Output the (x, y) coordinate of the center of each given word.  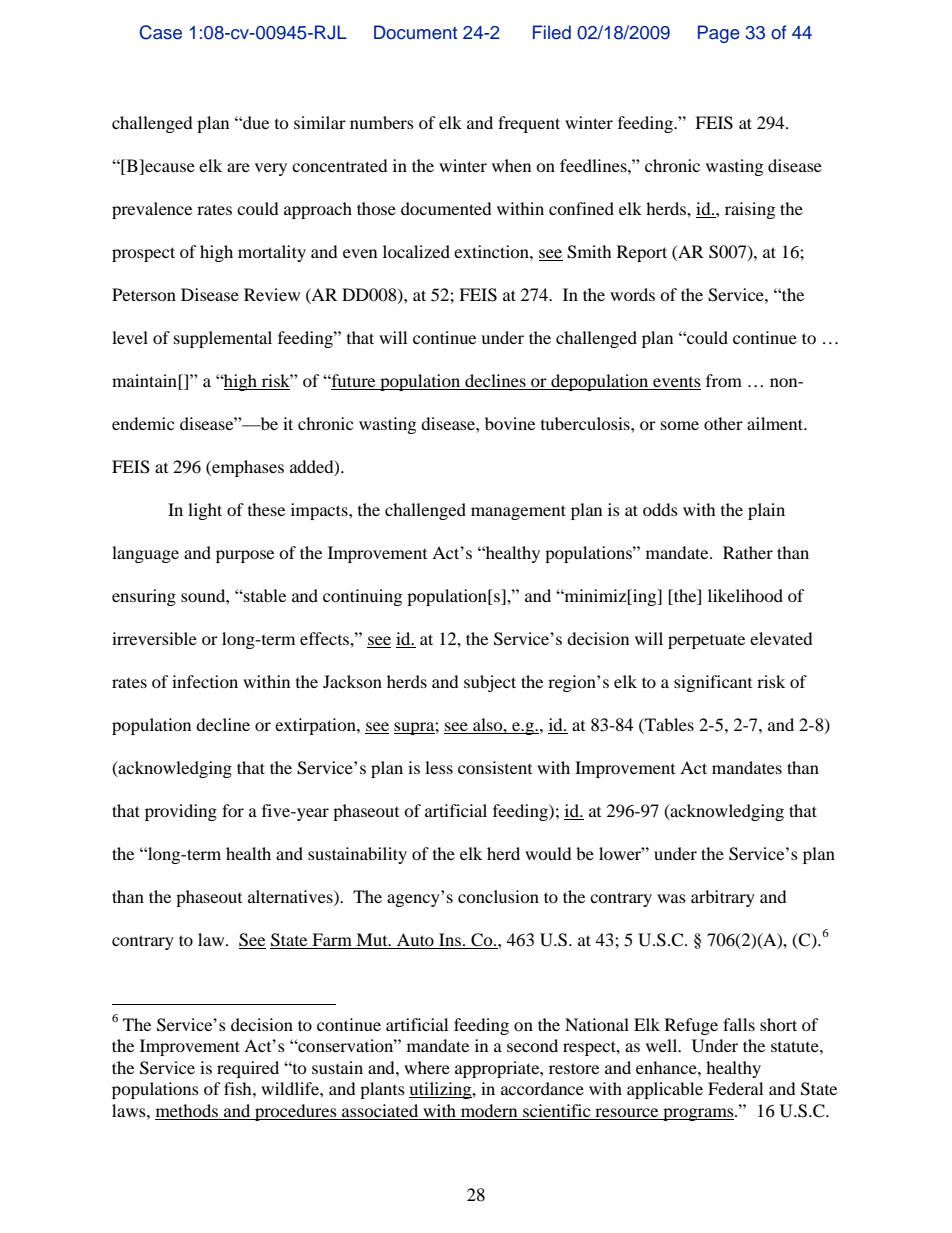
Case (160, 32)
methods (187, 1110)
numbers (382, 122)
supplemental (223, 339)
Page (719, 34)
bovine (510, 423)
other (723, 423)
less (439, 767)
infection (205, 681)
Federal (735, 1088)
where (427, 1067)
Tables (668, 724)
